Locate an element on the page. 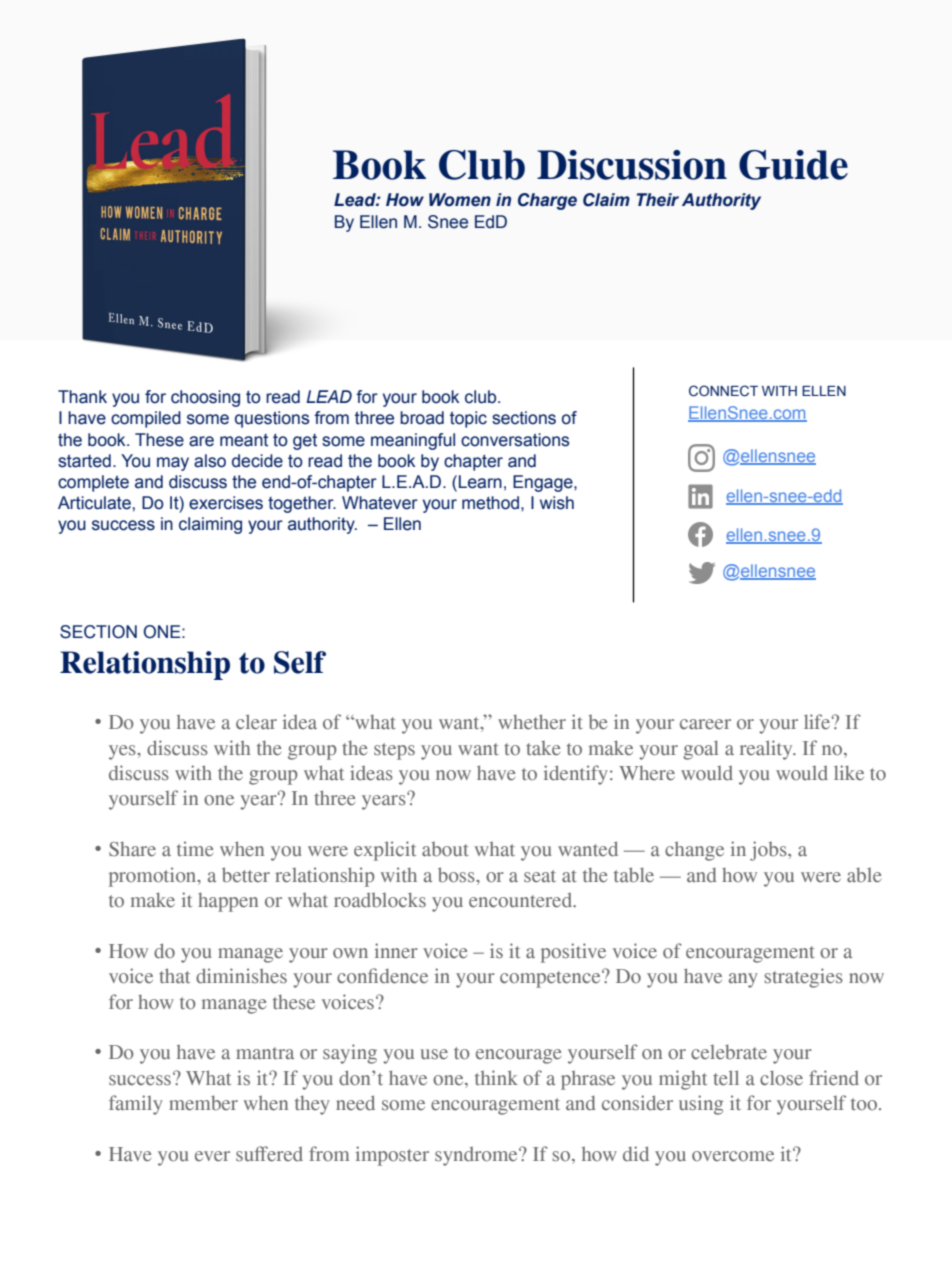 This document has height=1270, width=952. career is located at coordinates (705, 724).
